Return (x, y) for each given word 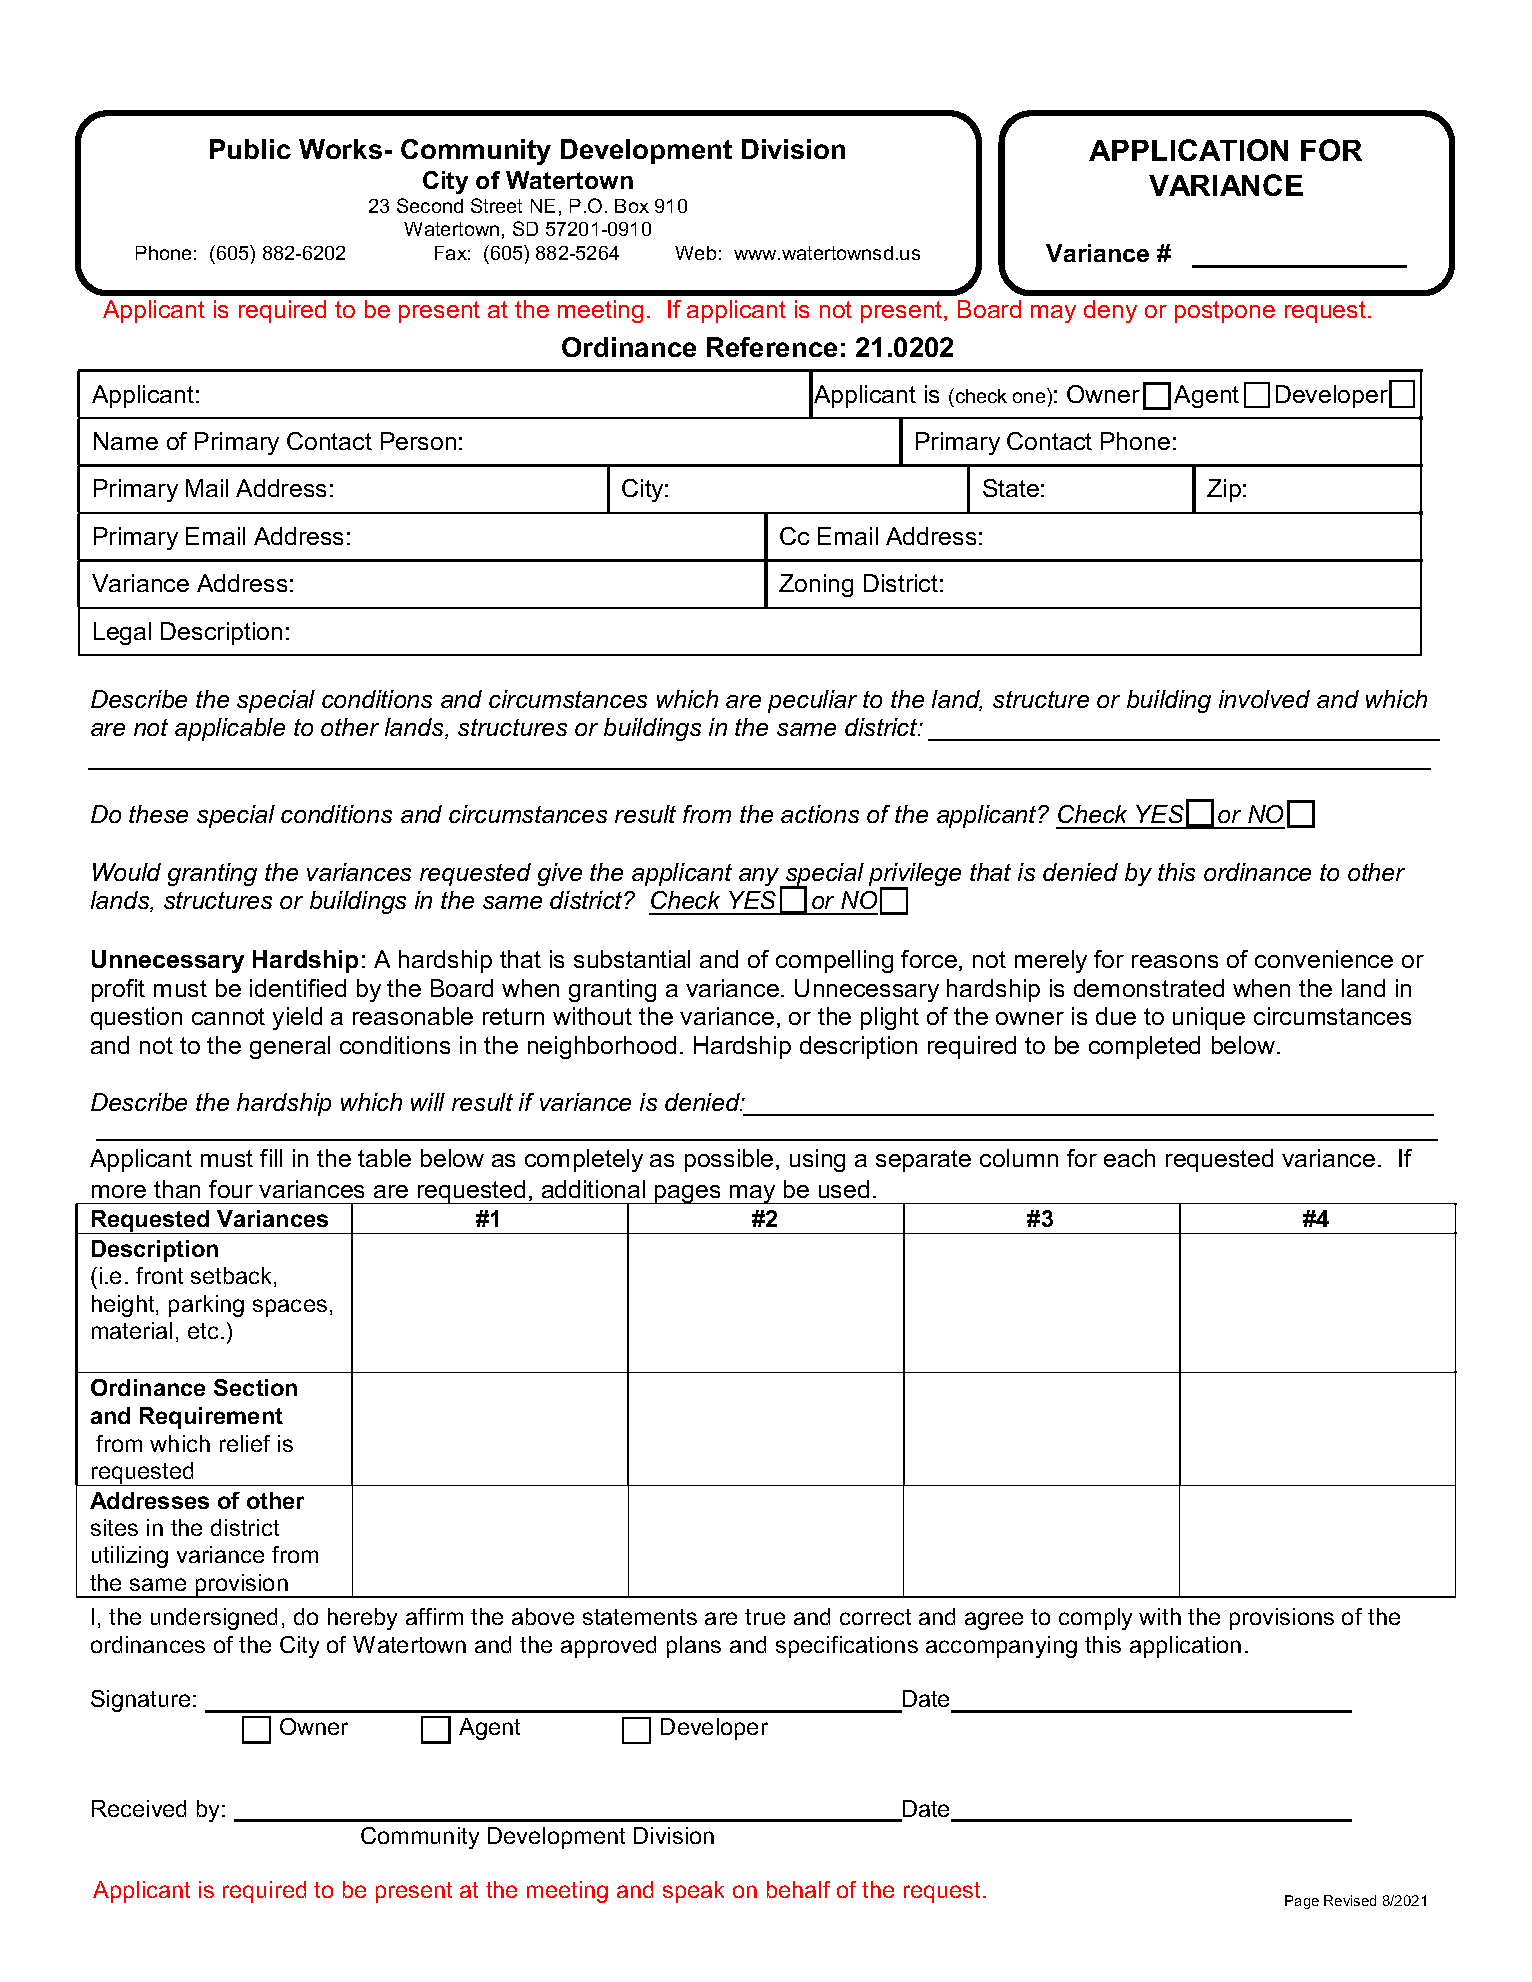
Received (139, 1808)
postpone (1225, 312)
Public (250, 149)
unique (1209, 1018)
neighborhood (602, 1047)
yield (297, 1018)
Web (695, 253)
